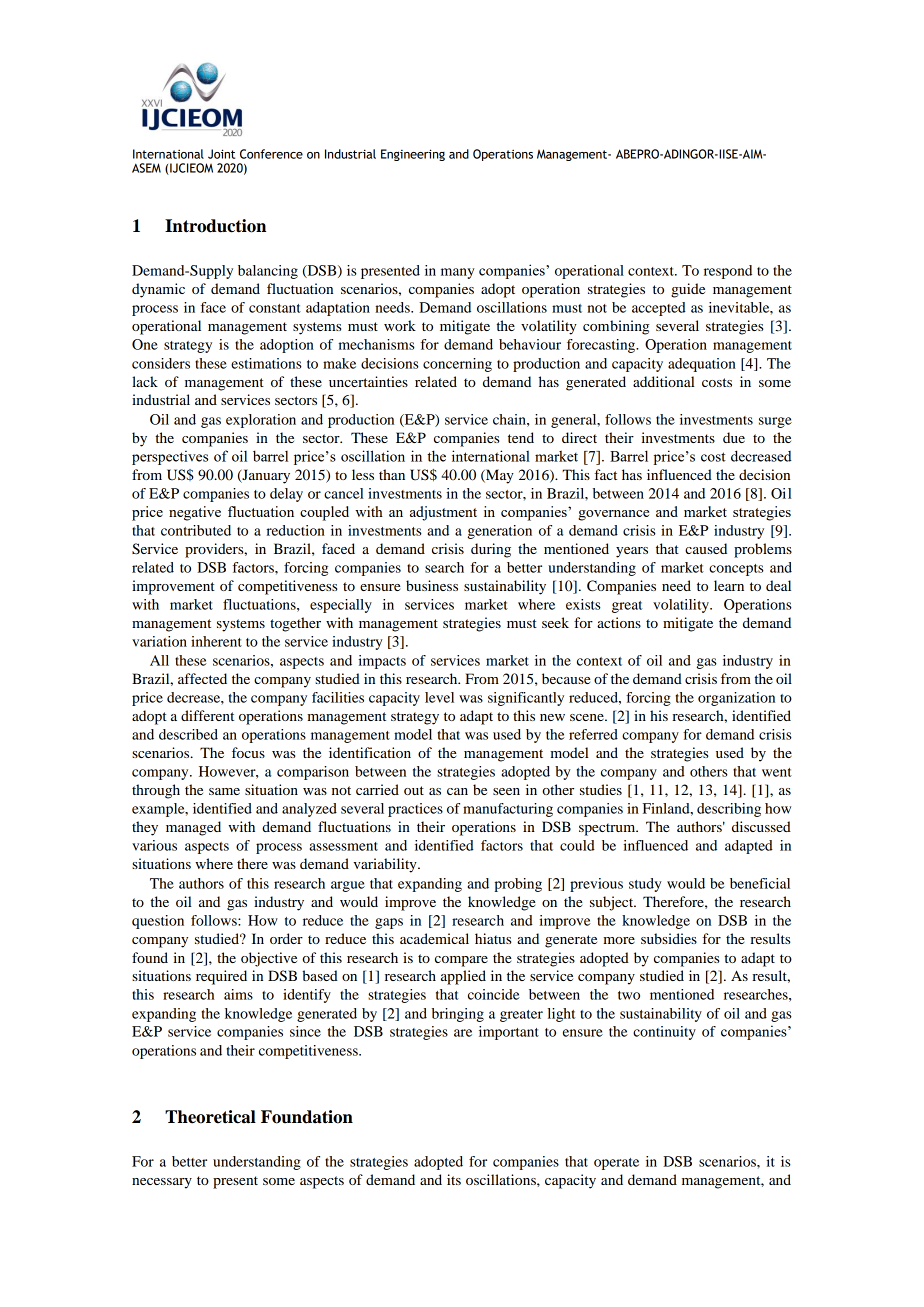 This page has width=924, height=1307. Describe the element at coordinates (221, 154) in the page. I see `Joint` at that location.
